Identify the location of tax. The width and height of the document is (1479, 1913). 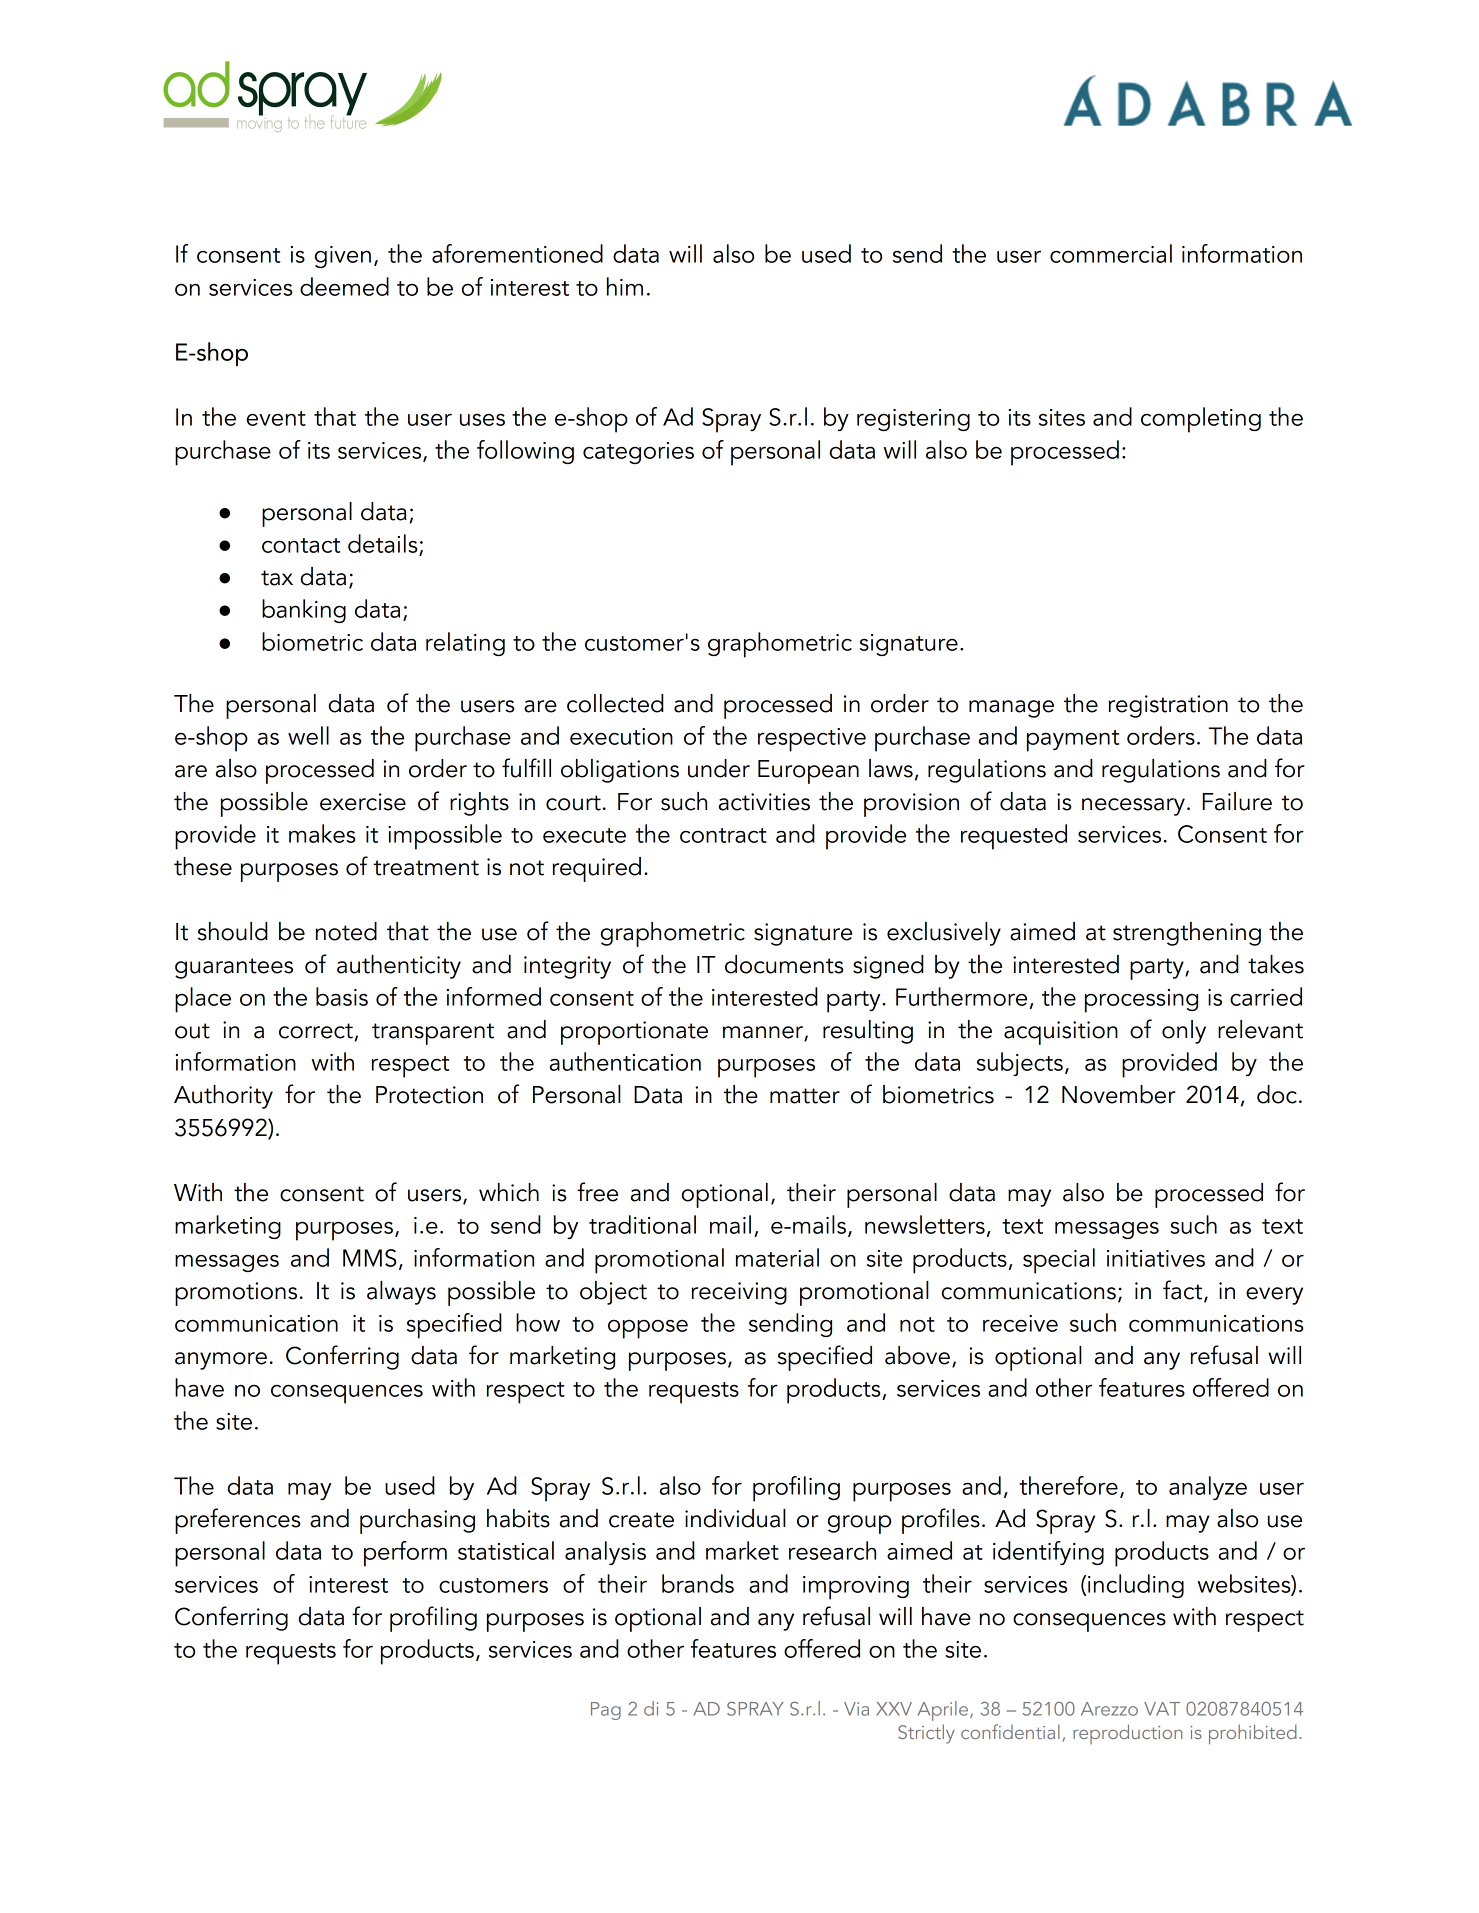
(277, 578).
